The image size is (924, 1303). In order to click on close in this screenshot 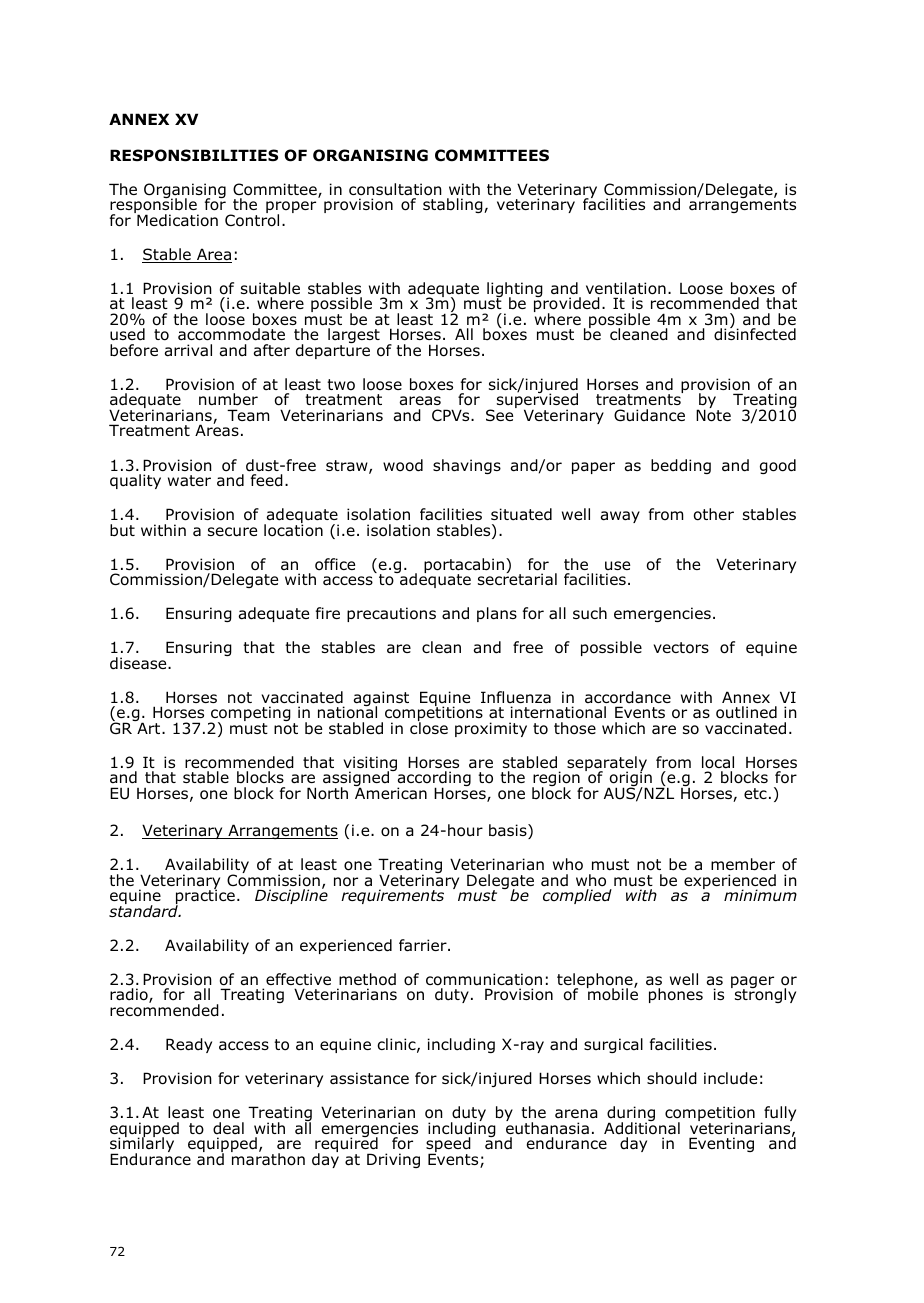, I will do `click(429, 727)`.
